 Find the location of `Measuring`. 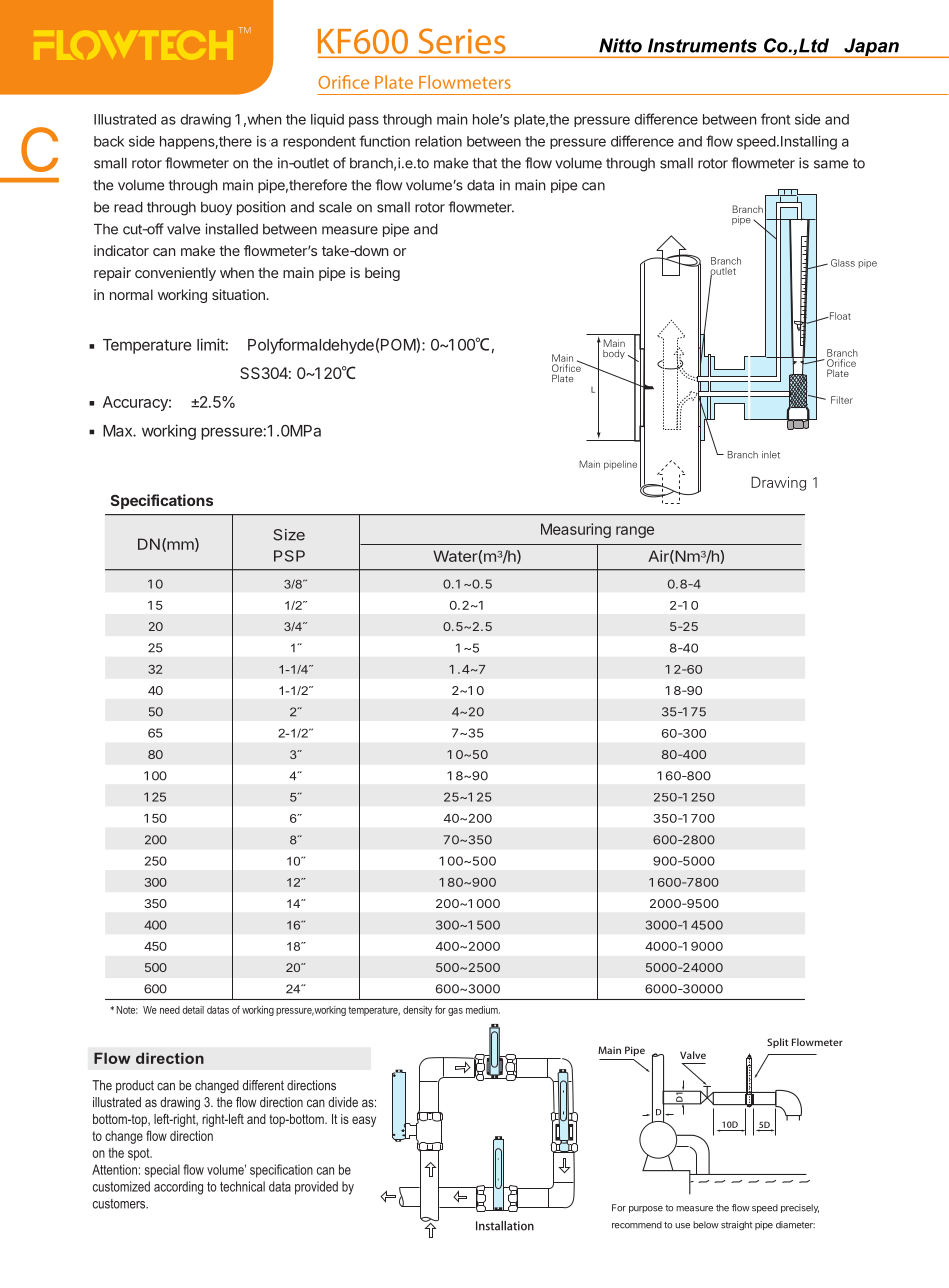

Measuring is located at coordinates (576, 530).
